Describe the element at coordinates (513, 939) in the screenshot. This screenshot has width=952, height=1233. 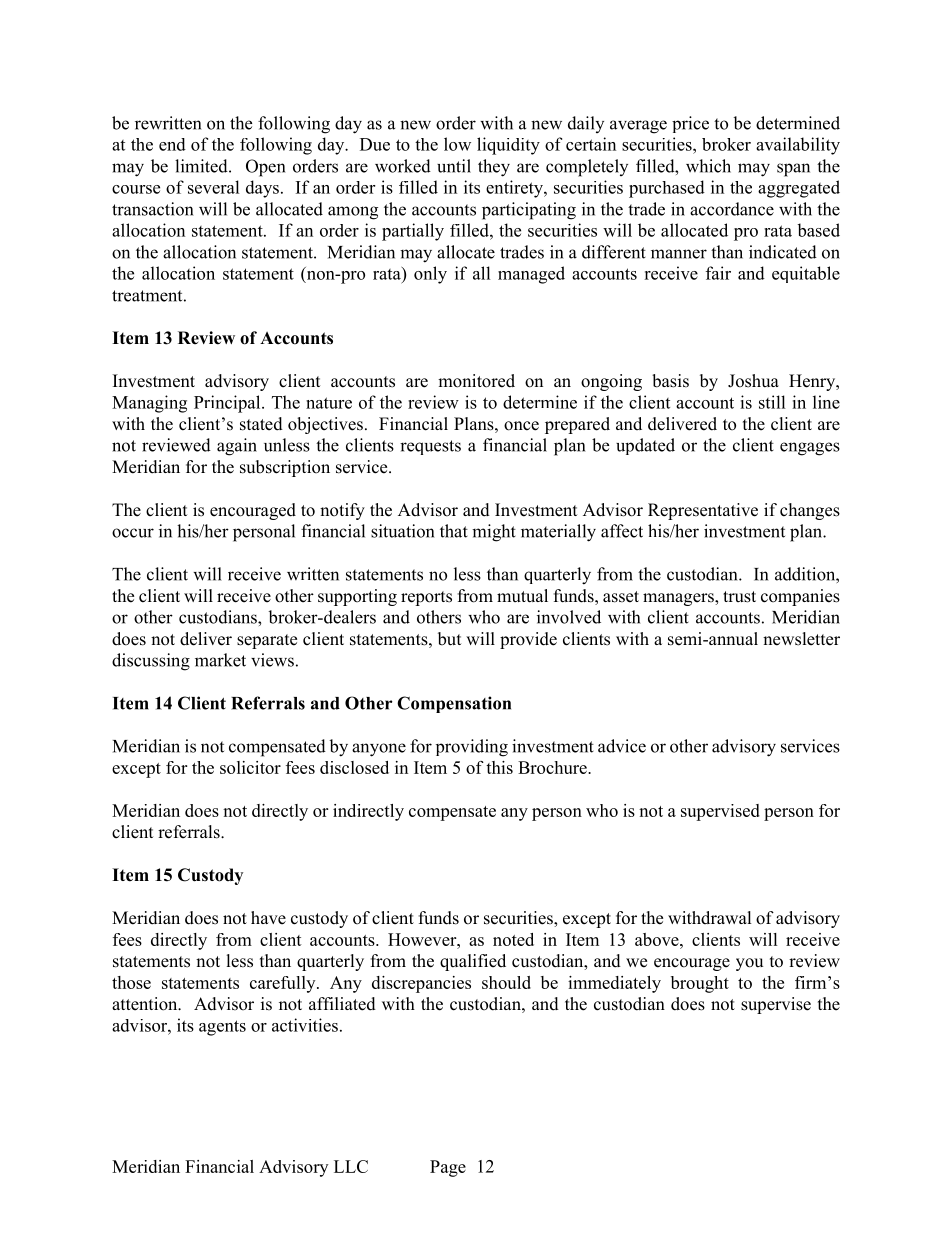
I see `noted` at that location.
